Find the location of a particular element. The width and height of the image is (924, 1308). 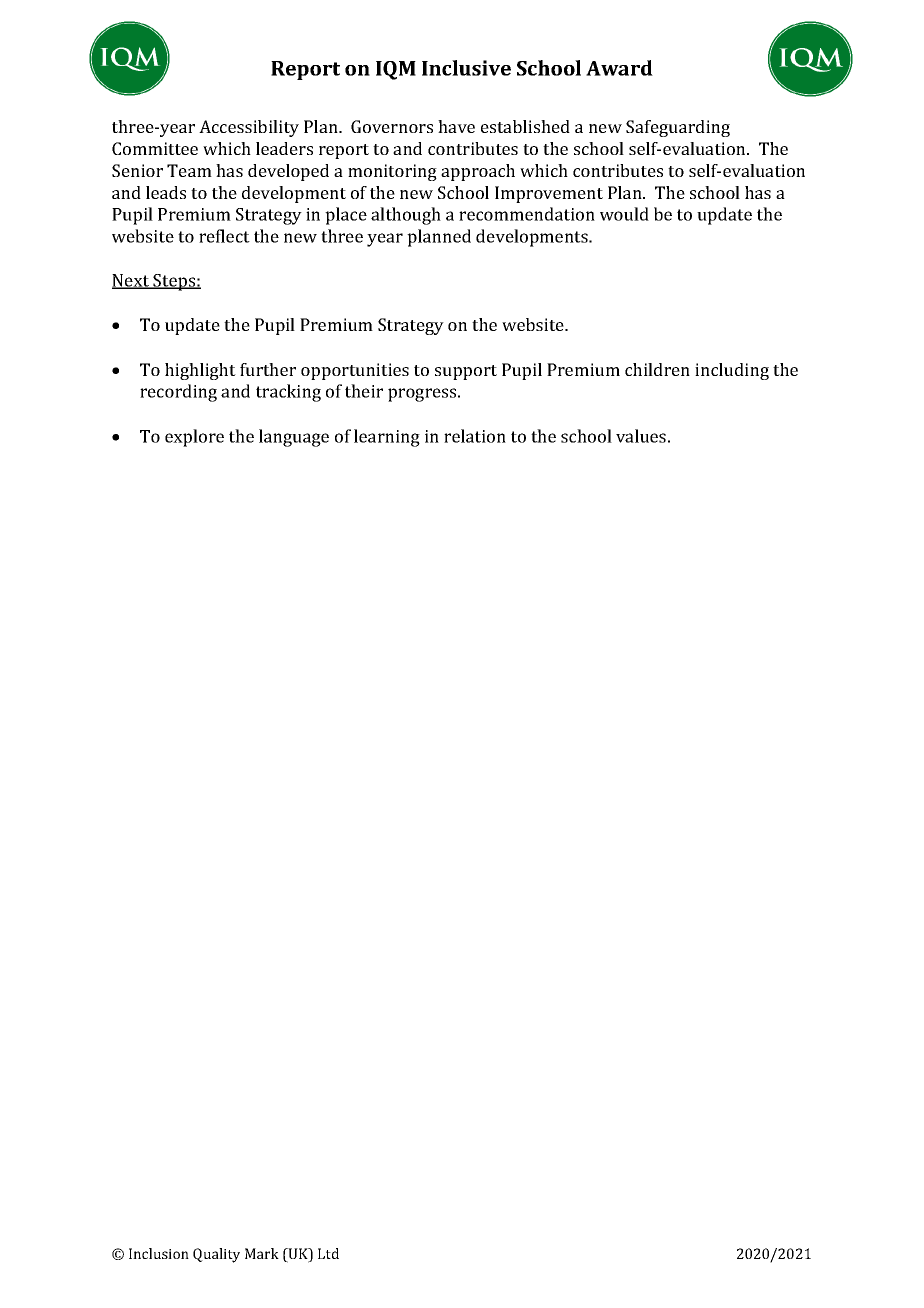

Ltd is located at coordinates (328, 1253).
